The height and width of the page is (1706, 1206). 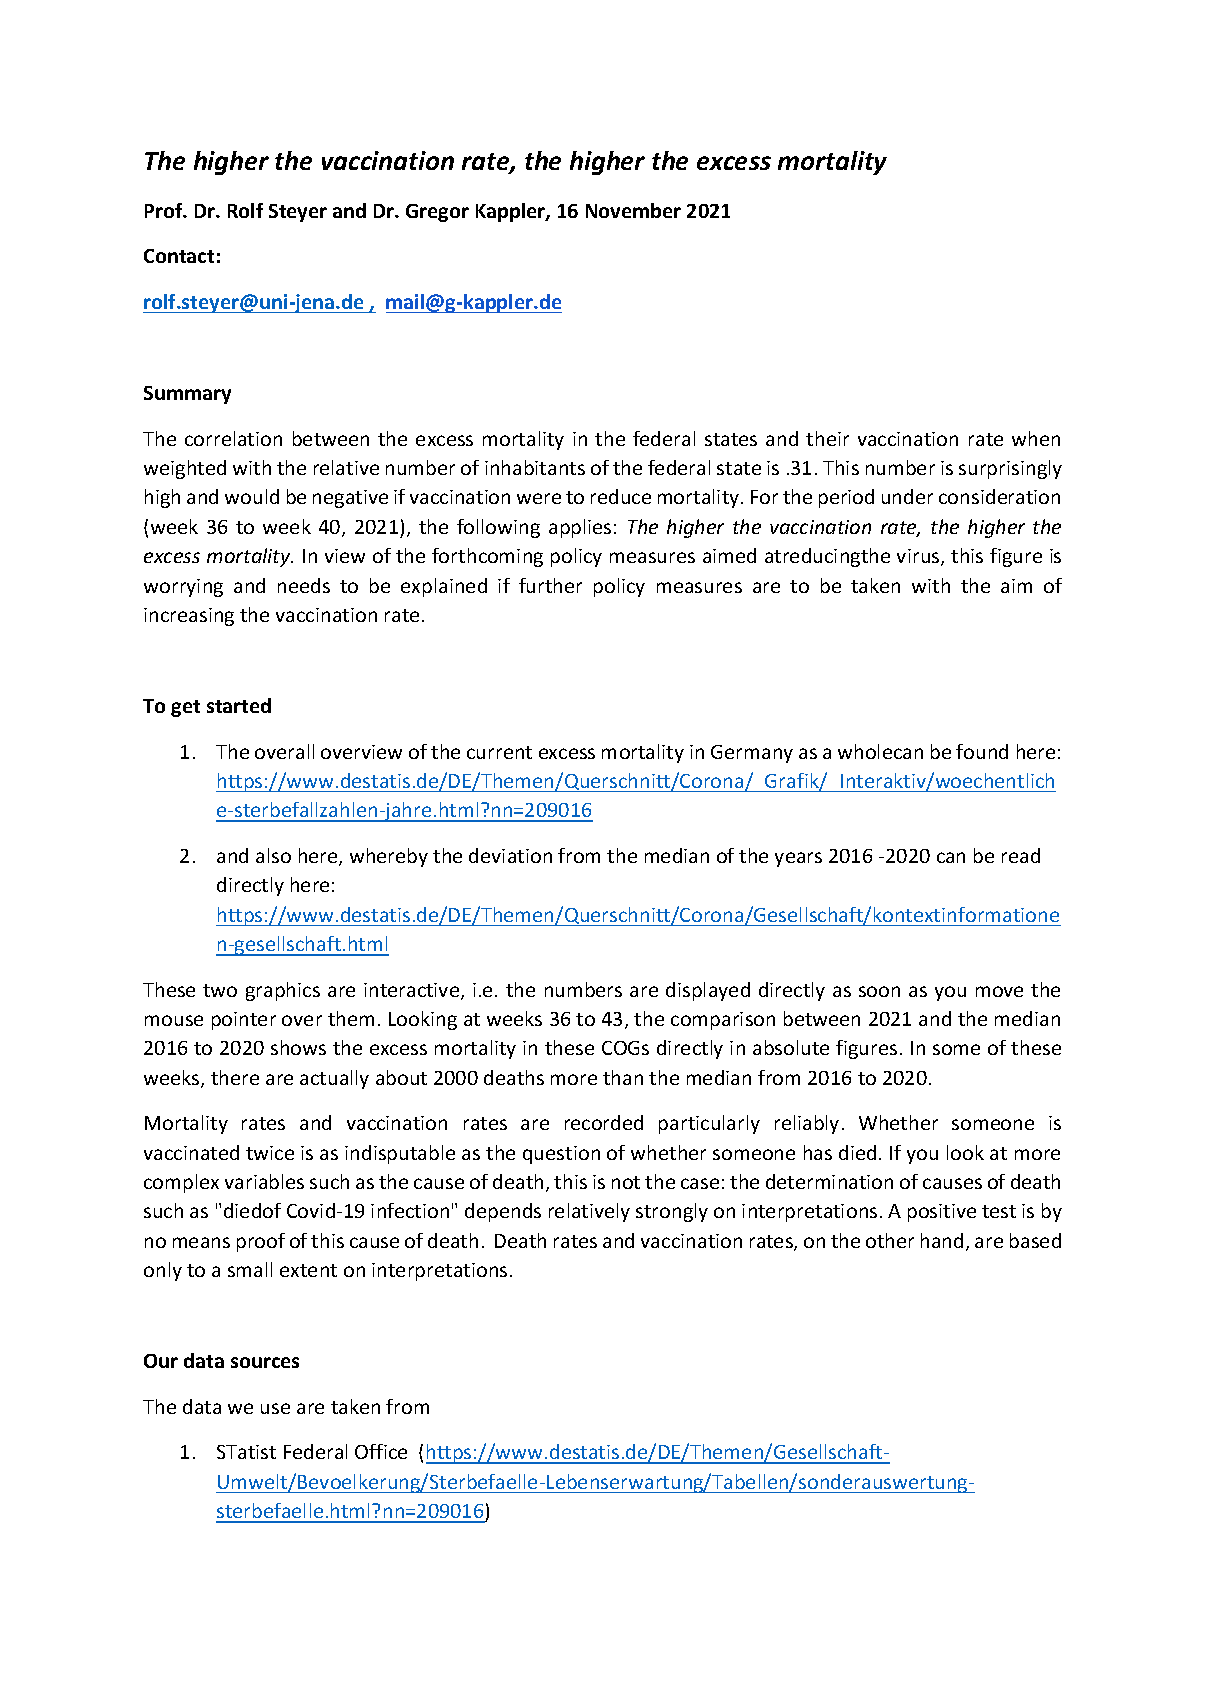 I want to click on pointer, so click(x=244, y=1021).
